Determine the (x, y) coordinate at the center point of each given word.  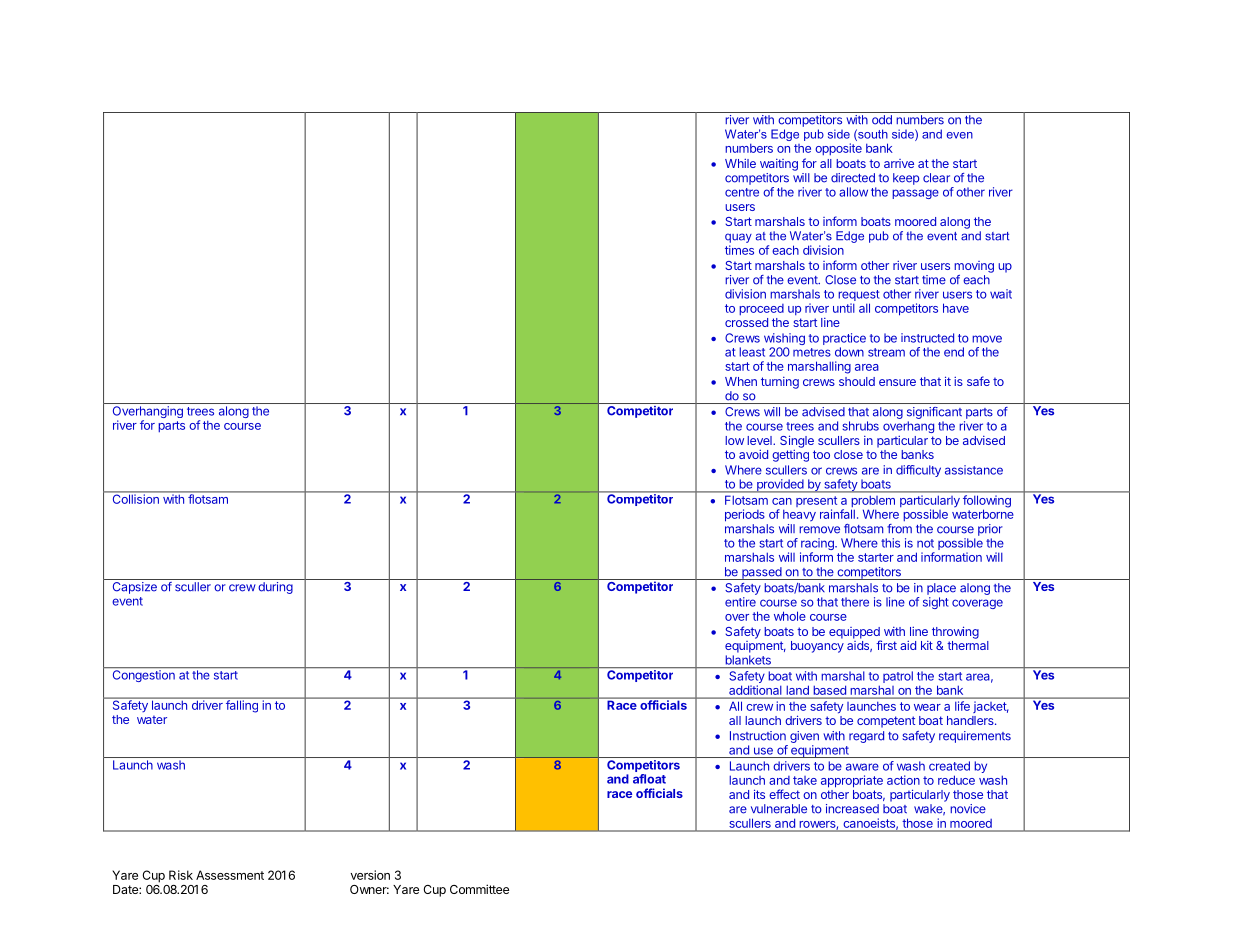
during (275, 588)
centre (742, 192)
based (830, 690)
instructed (927, 338)
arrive (899, 163)
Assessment (230, 875)
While (740, 163)
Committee (479, 889)
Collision (135, 498)
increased (852, 809)
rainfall (837, 514)
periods (745, 515)
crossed (746, 322)
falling (242, 705)
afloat (649, 779)
